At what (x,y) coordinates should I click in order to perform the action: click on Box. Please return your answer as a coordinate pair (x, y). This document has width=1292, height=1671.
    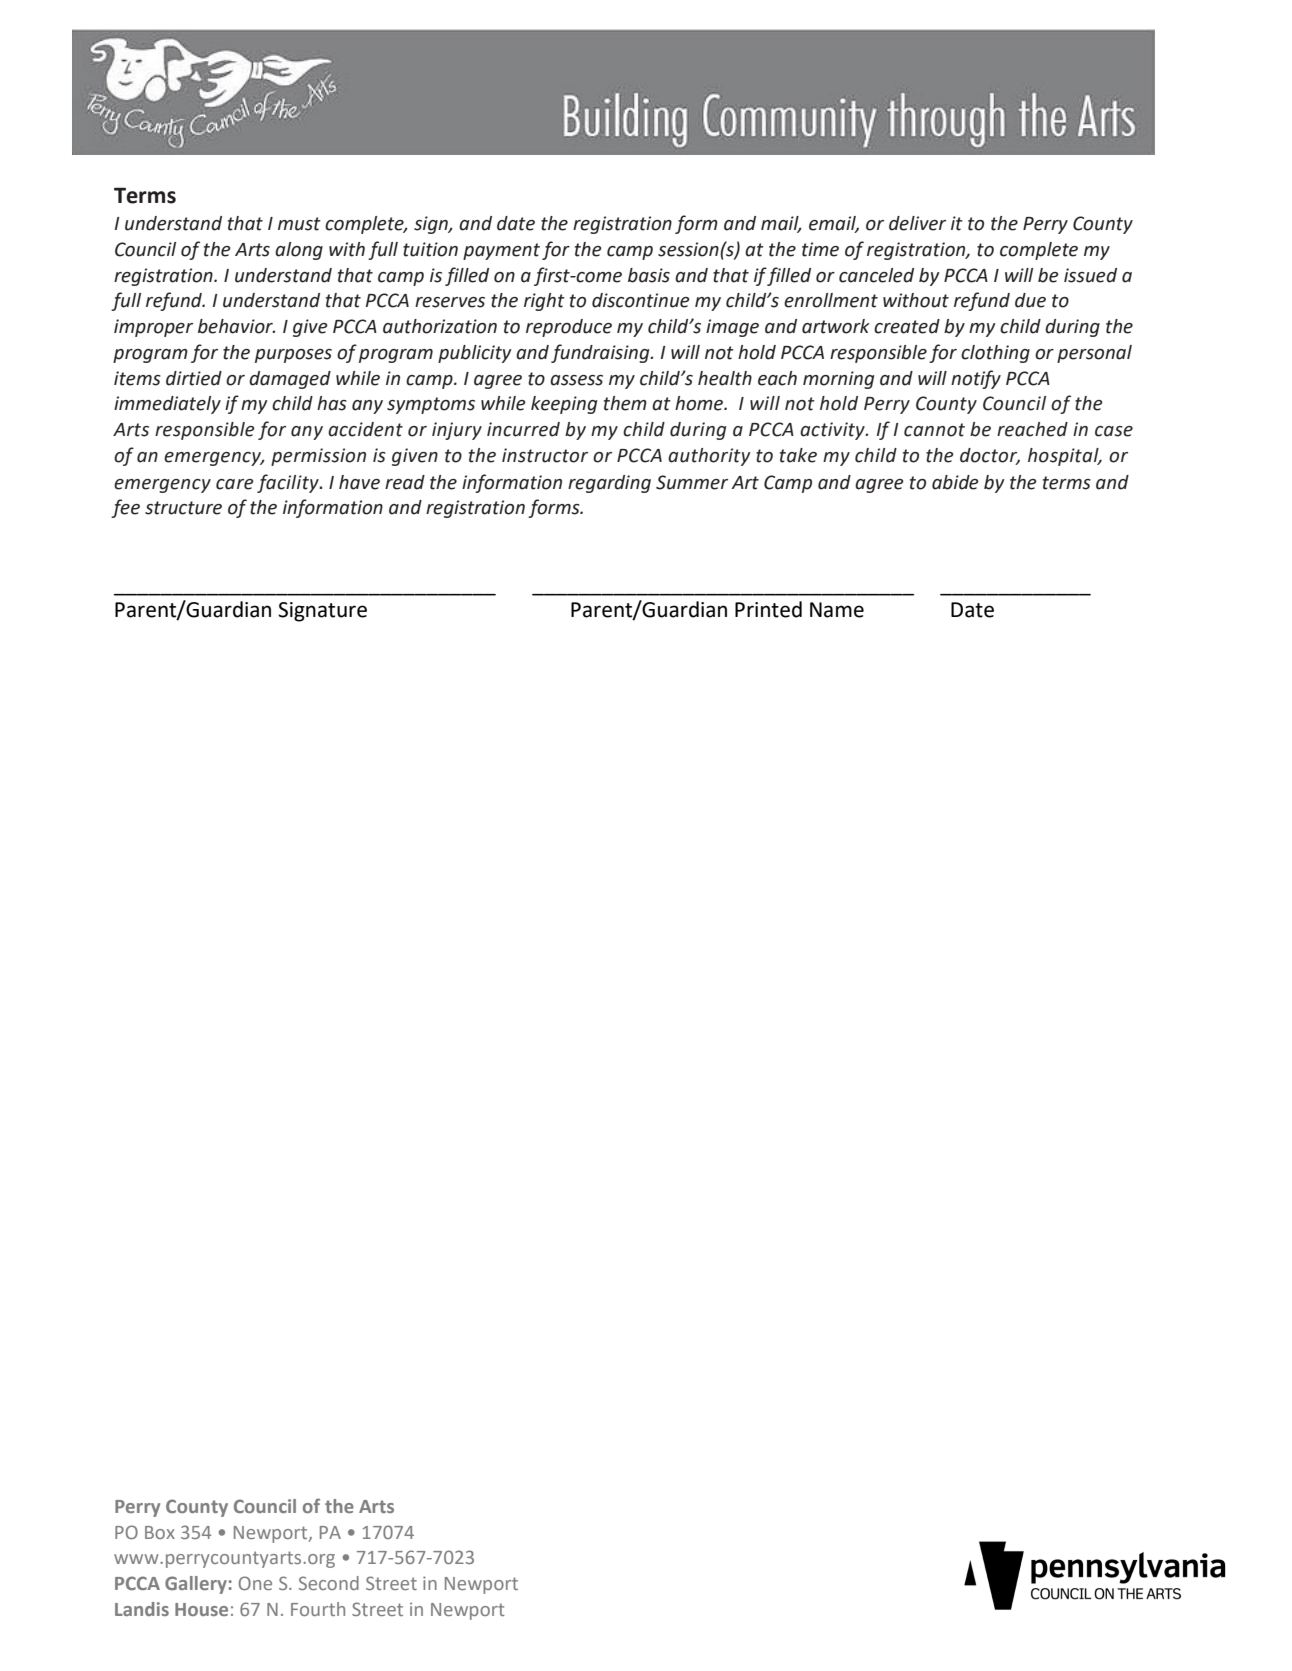
    Looking at the image, I should click on (160, 1532).
